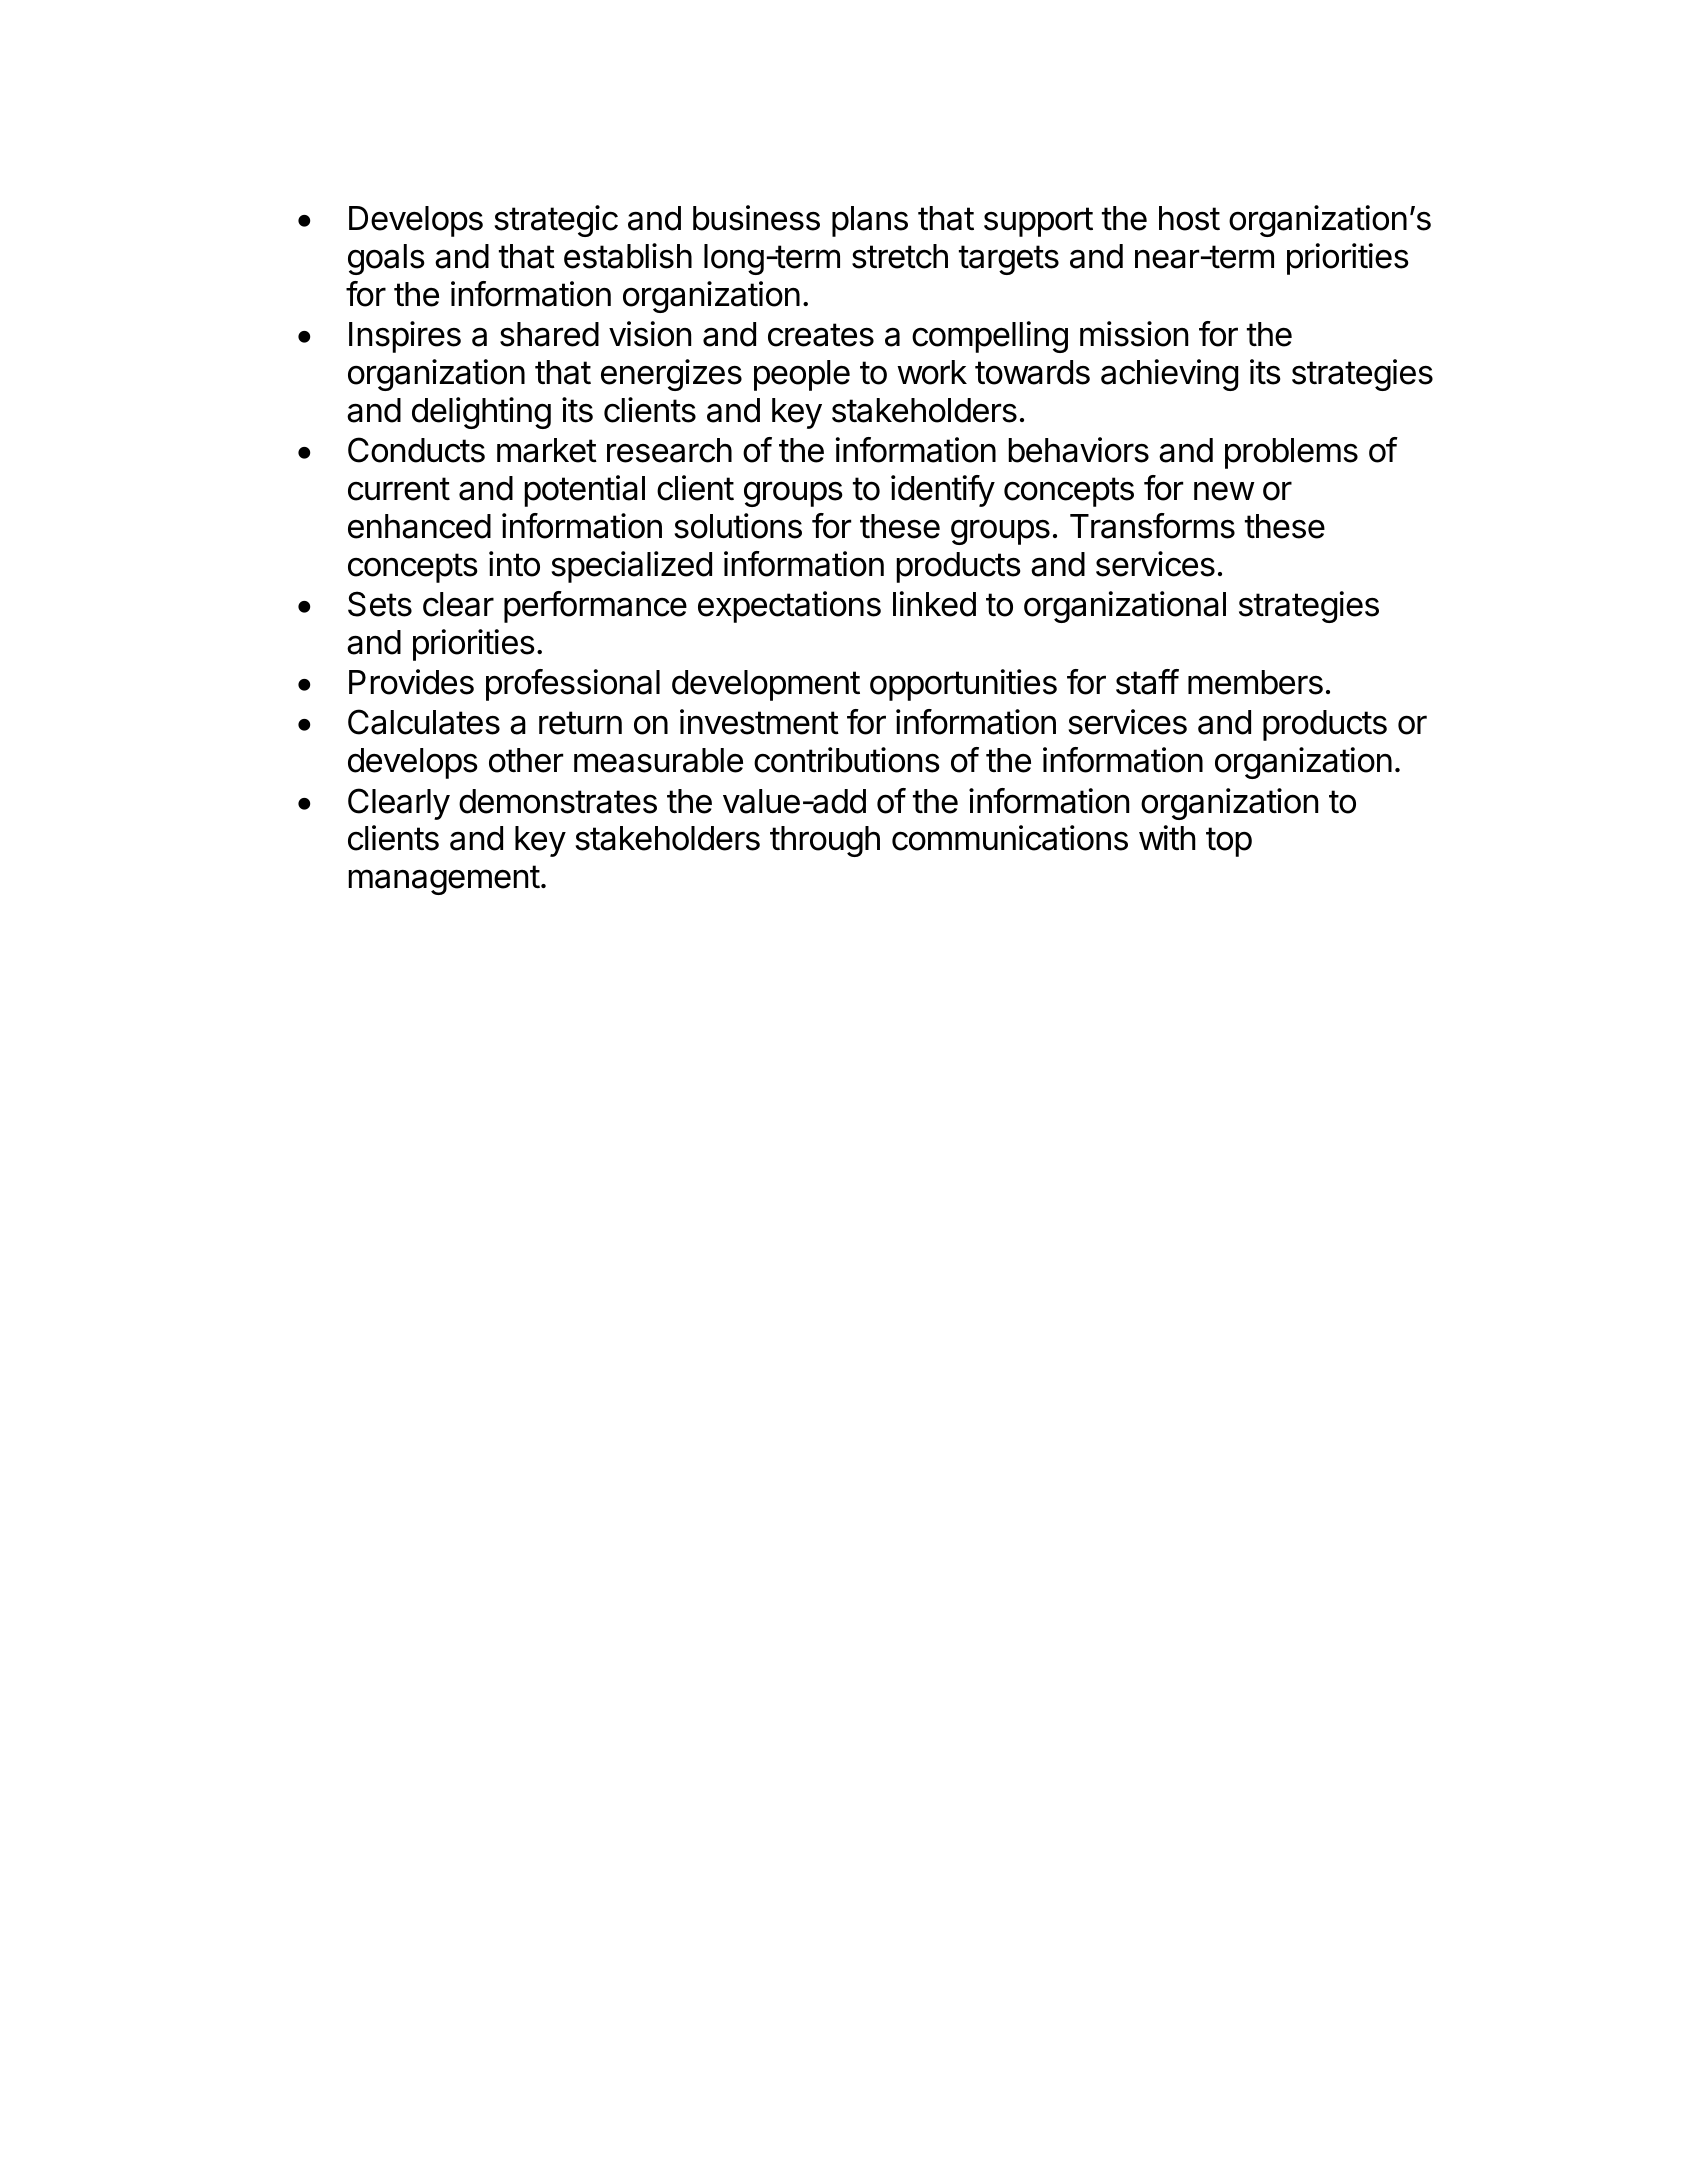 Image resolution: width=1682 pixels, height=2177 pixels. I want to click on market, so click(547, 450).
